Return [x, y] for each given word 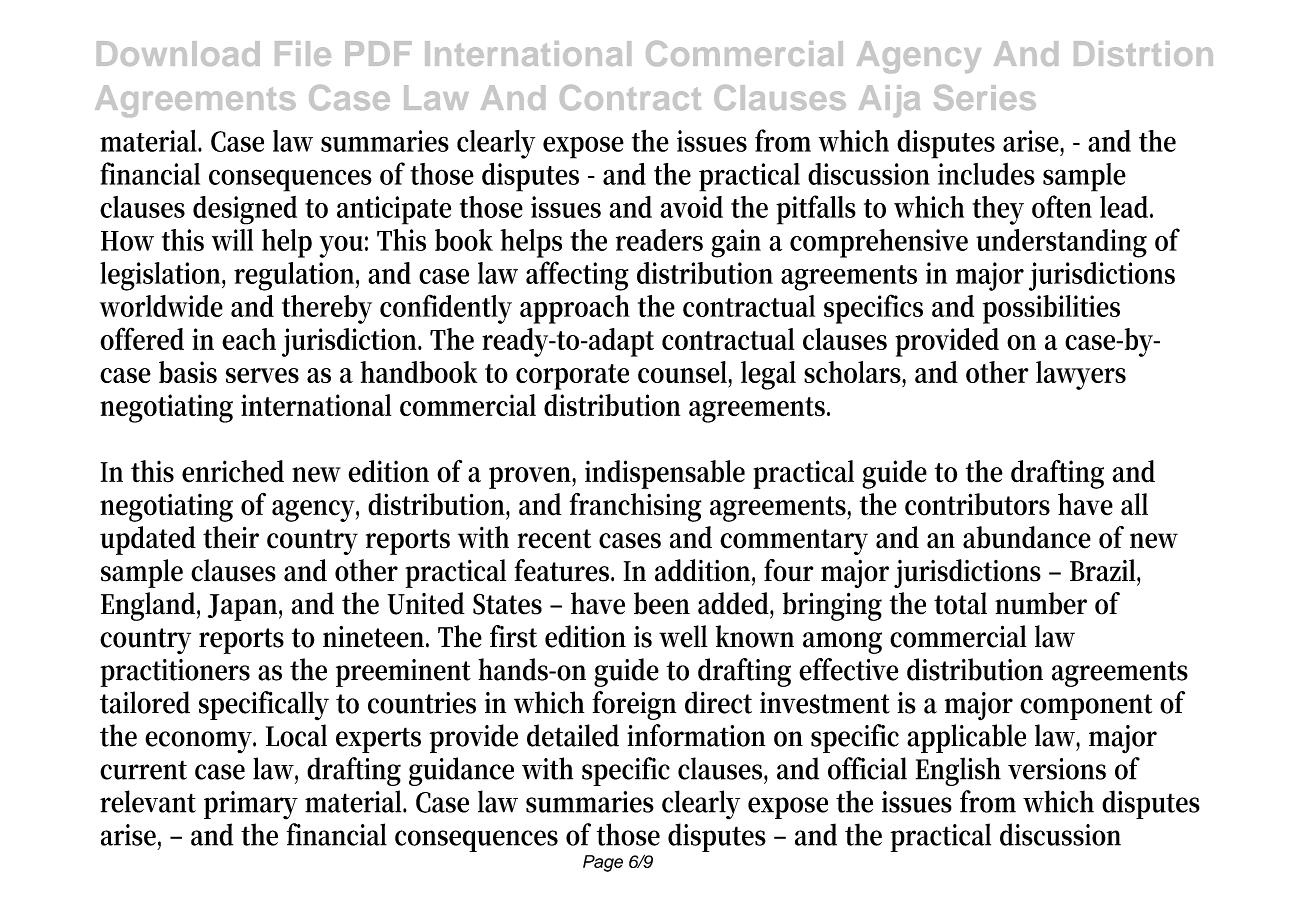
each [249, 339]
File [303, 53]
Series [985, 98]
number [1041, 603]
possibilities [1051, 309]
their [231, 537]
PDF [378, 53]
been [662, 603]
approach [575, 309]
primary [251, 805]
